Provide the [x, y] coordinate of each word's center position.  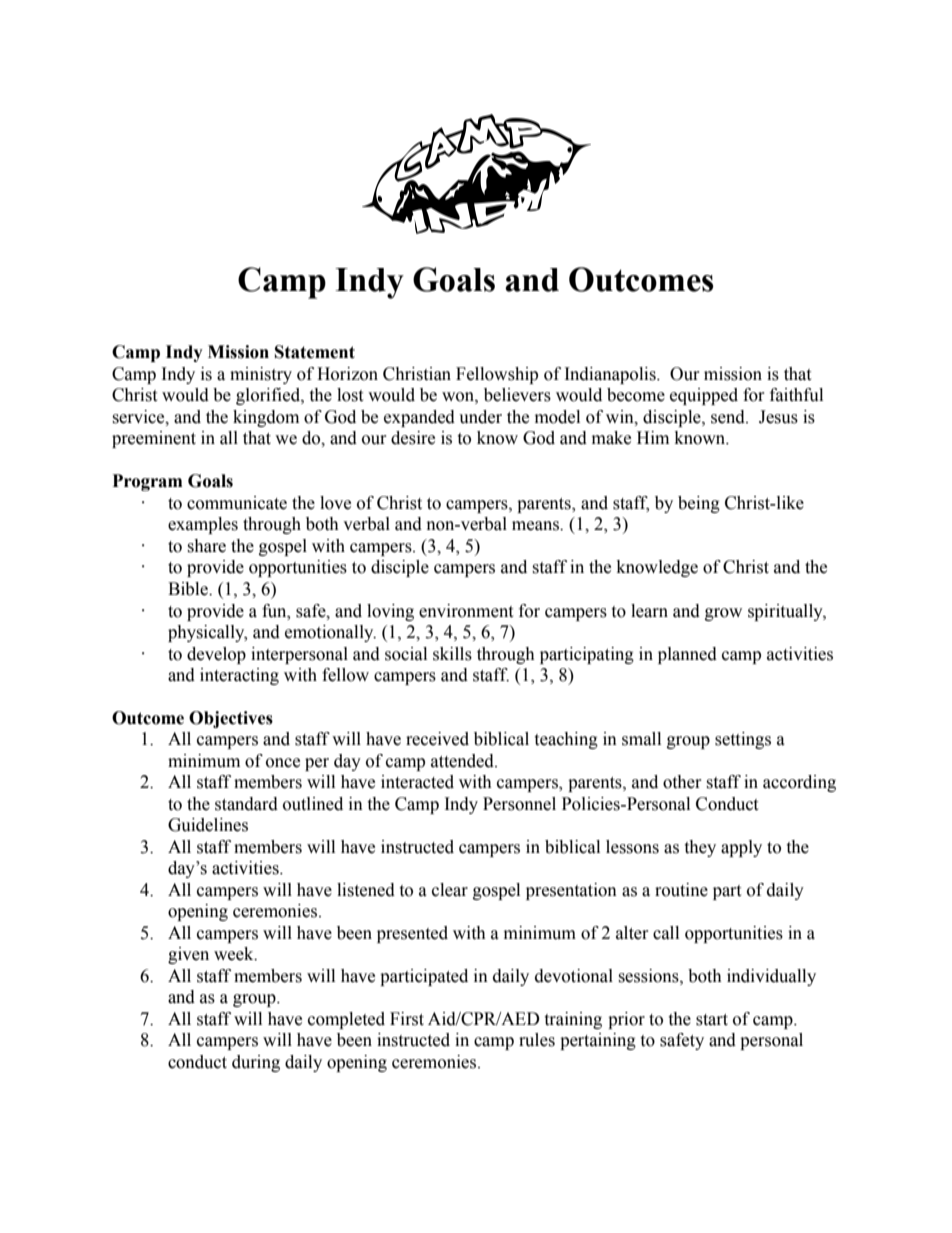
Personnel [519, 804]
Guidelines [208, 825]
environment [466, 611]
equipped [704, 396]
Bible [189, 589]
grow [723, 614]
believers [517, 395]
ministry [261, 375]
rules [537, 1040]
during [256, 1063]
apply [741, 848]
